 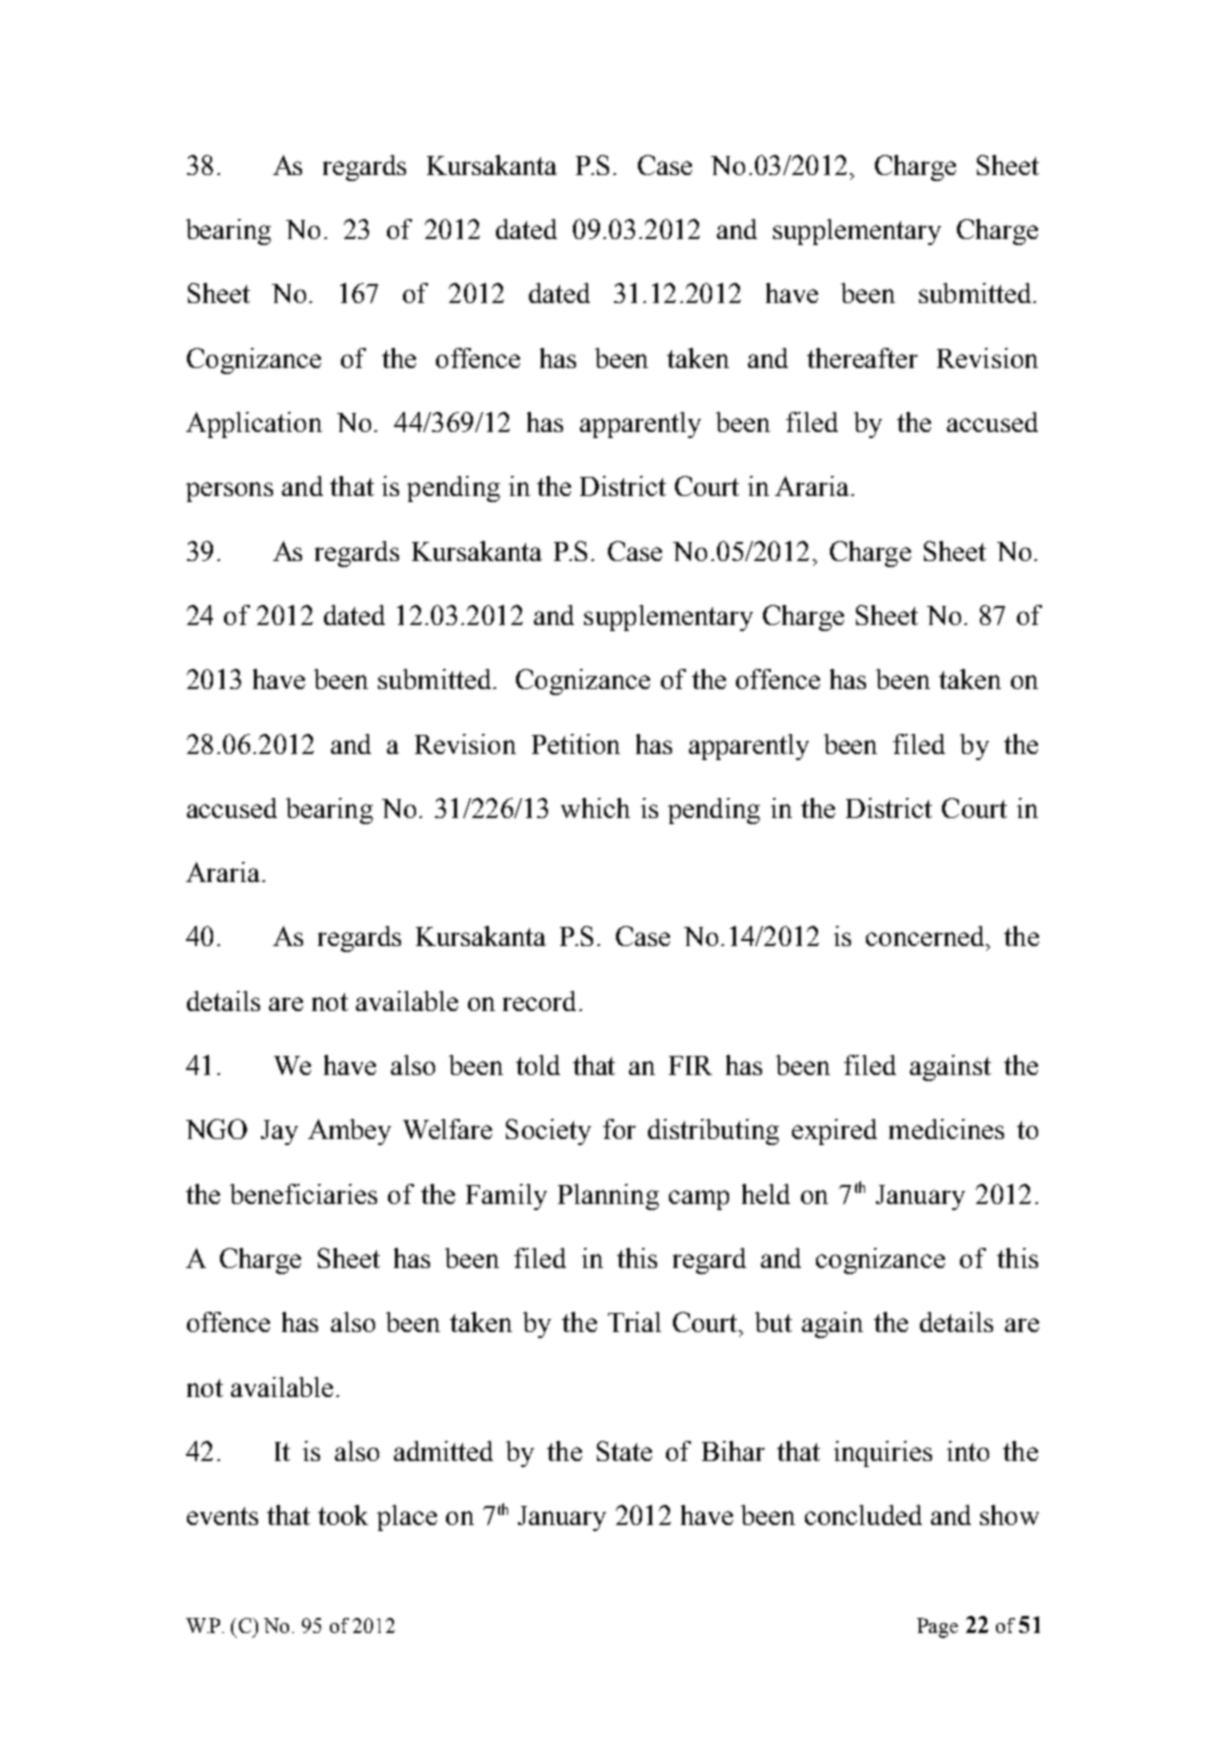 What do you see at coordinates (576, 744) in the document?
I see `Petition` at bounding box center [576, 744].
